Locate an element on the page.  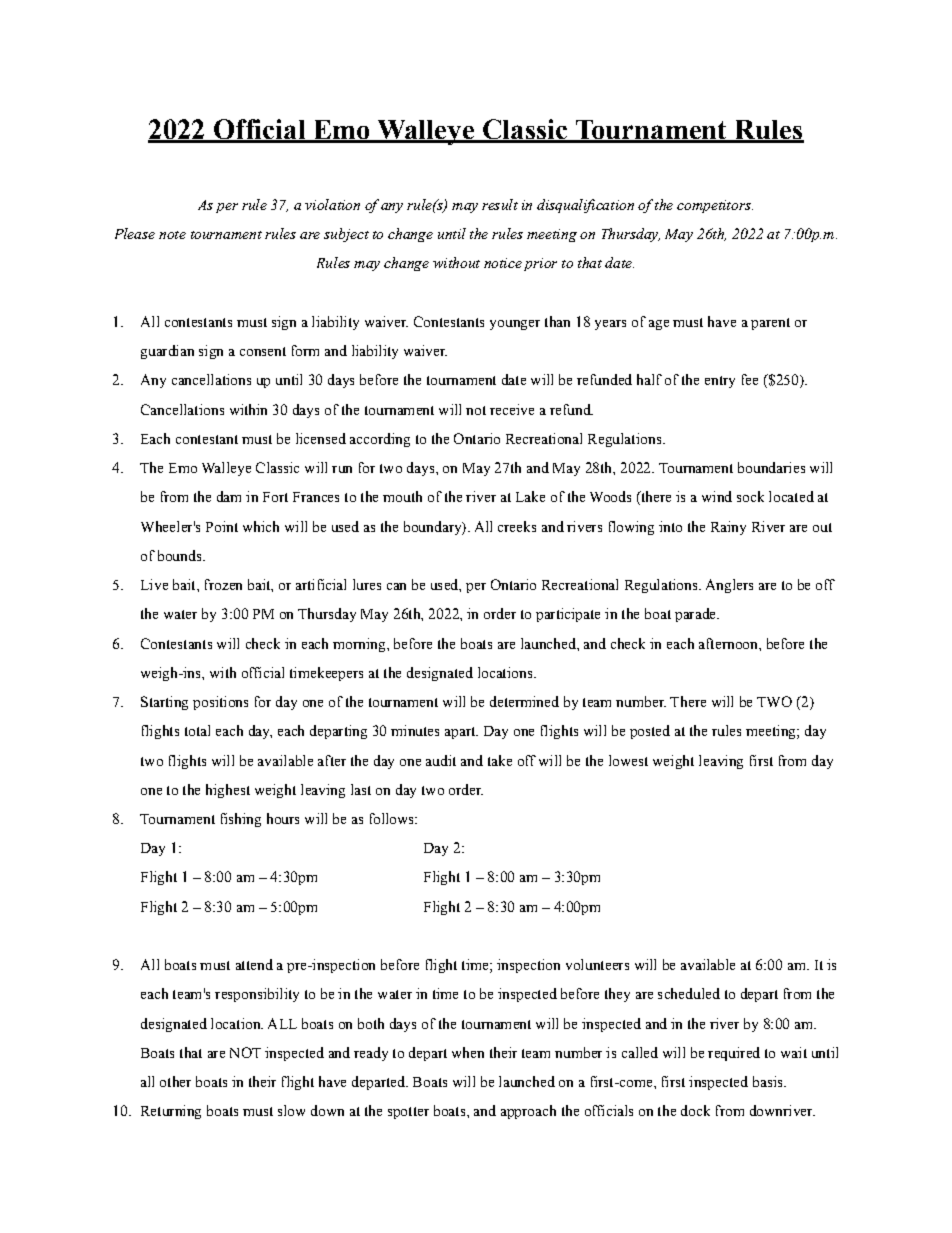
parade is located at coordinates (696, 615).
